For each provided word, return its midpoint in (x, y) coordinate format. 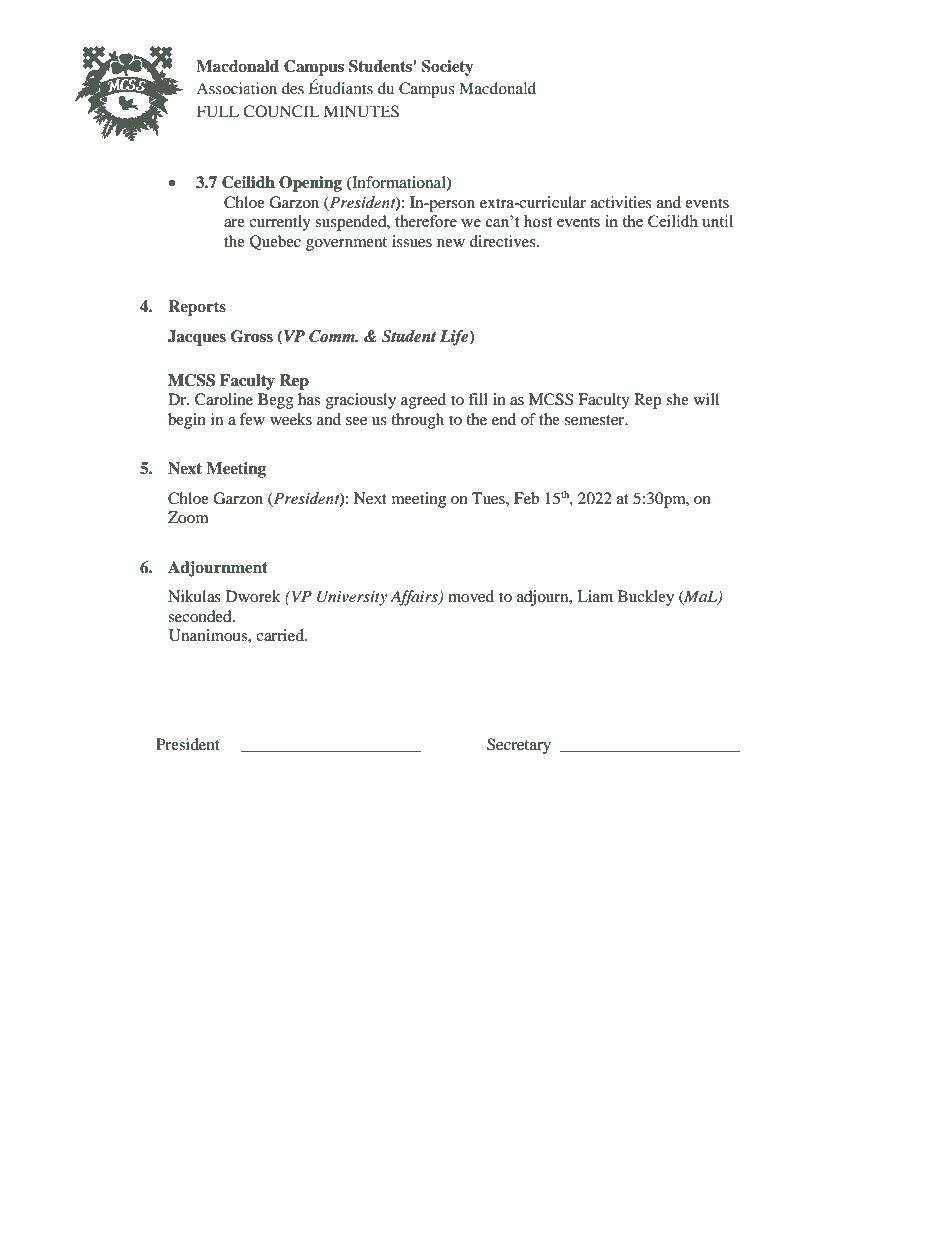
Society (447, 68)
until (717, 221)
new (451, 243)
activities (621, 202)
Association (237, 88)
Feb (526, 498)
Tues (489, 498)
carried (281, 635)
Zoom (188, 517)
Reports (197, 308)
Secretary (519, 746)
